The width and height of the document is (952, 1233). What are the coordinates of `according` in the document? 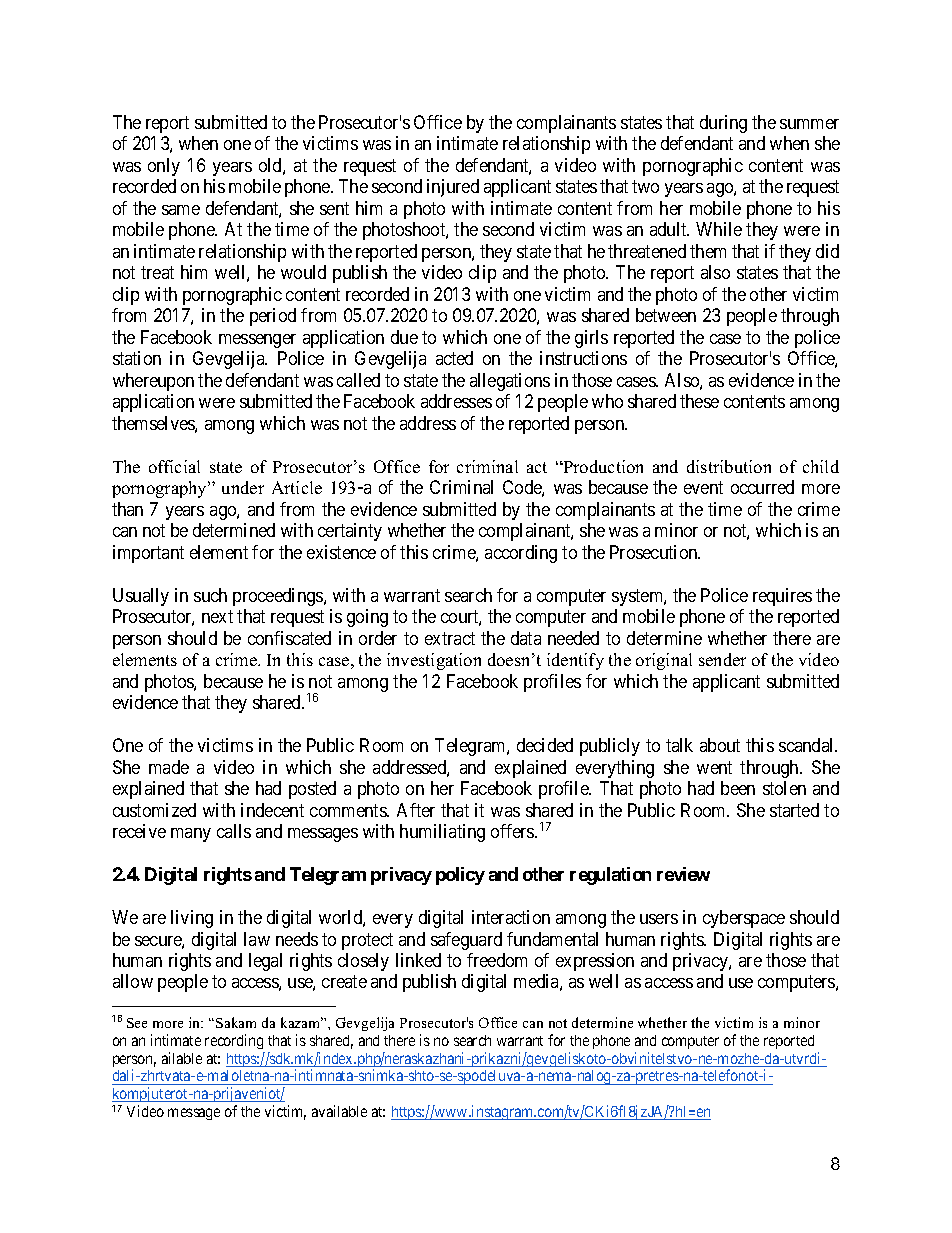 It's located at (521, 554).
